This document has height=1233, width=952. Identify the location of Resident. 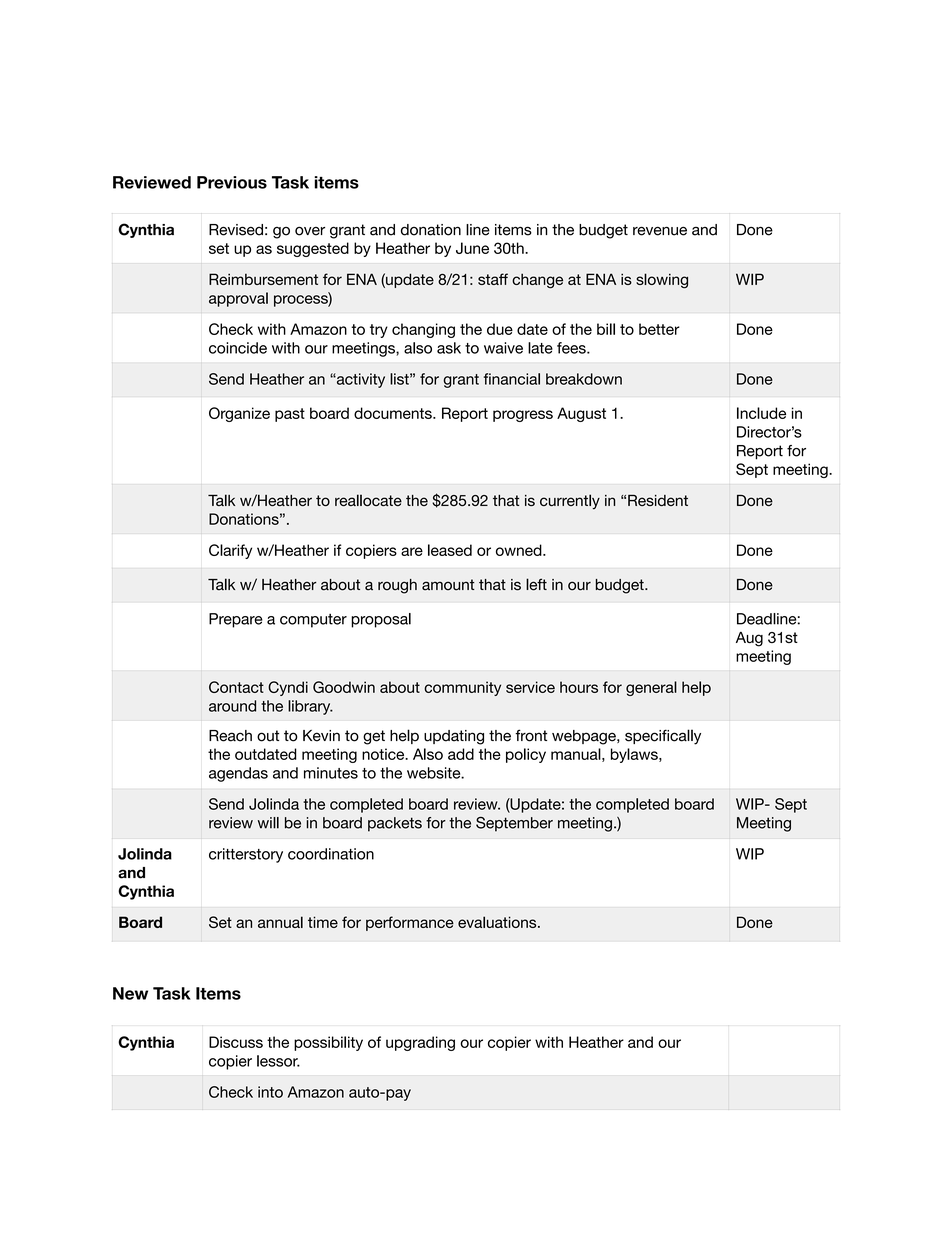
(658, 500).
